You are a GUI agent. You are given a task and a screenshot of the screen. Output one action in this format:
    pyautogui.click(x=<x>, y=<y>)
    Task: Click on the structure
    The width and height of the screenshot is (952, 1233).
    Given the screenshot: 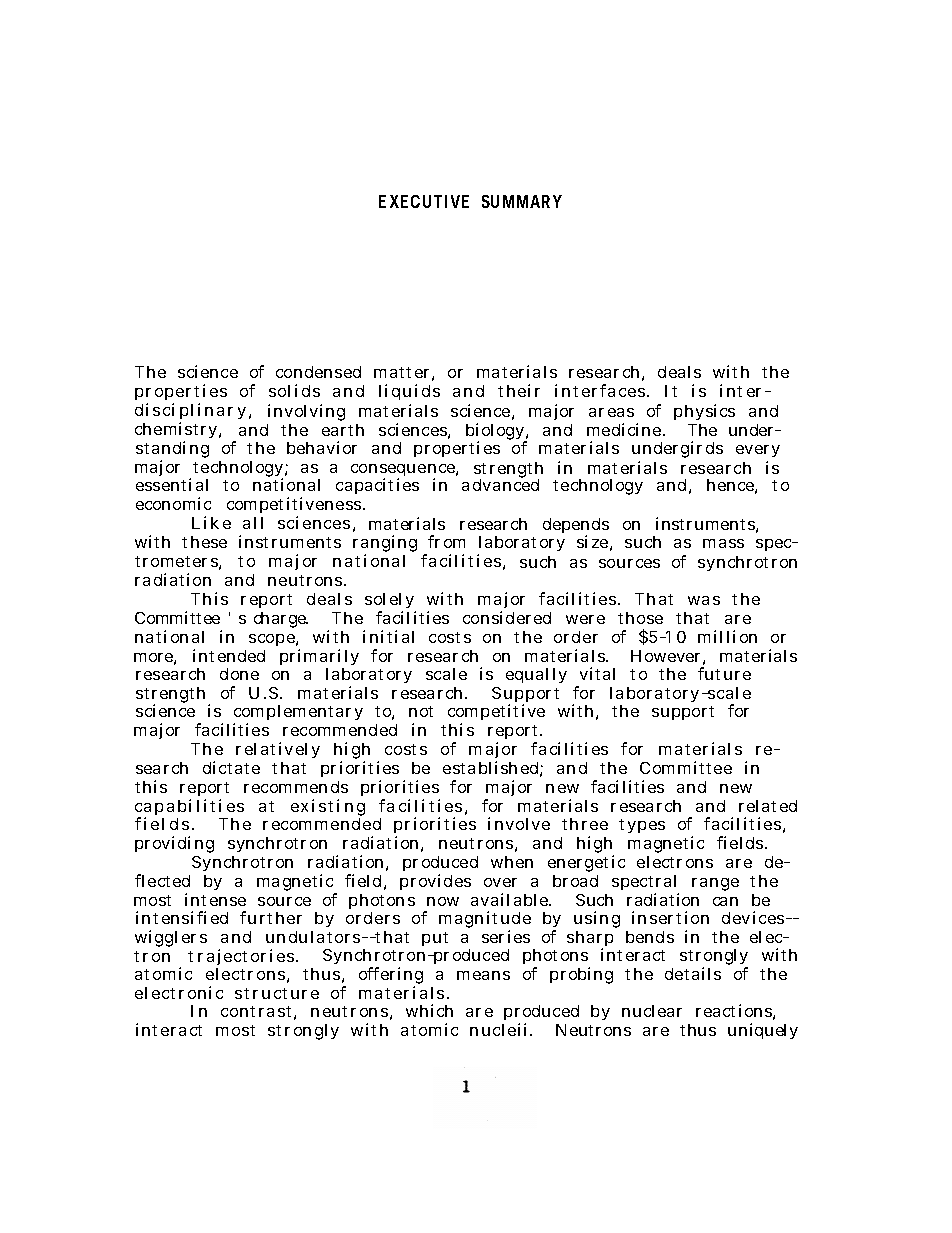 What is the action you would take?
    pyautogui.click(x=277, y=993)
